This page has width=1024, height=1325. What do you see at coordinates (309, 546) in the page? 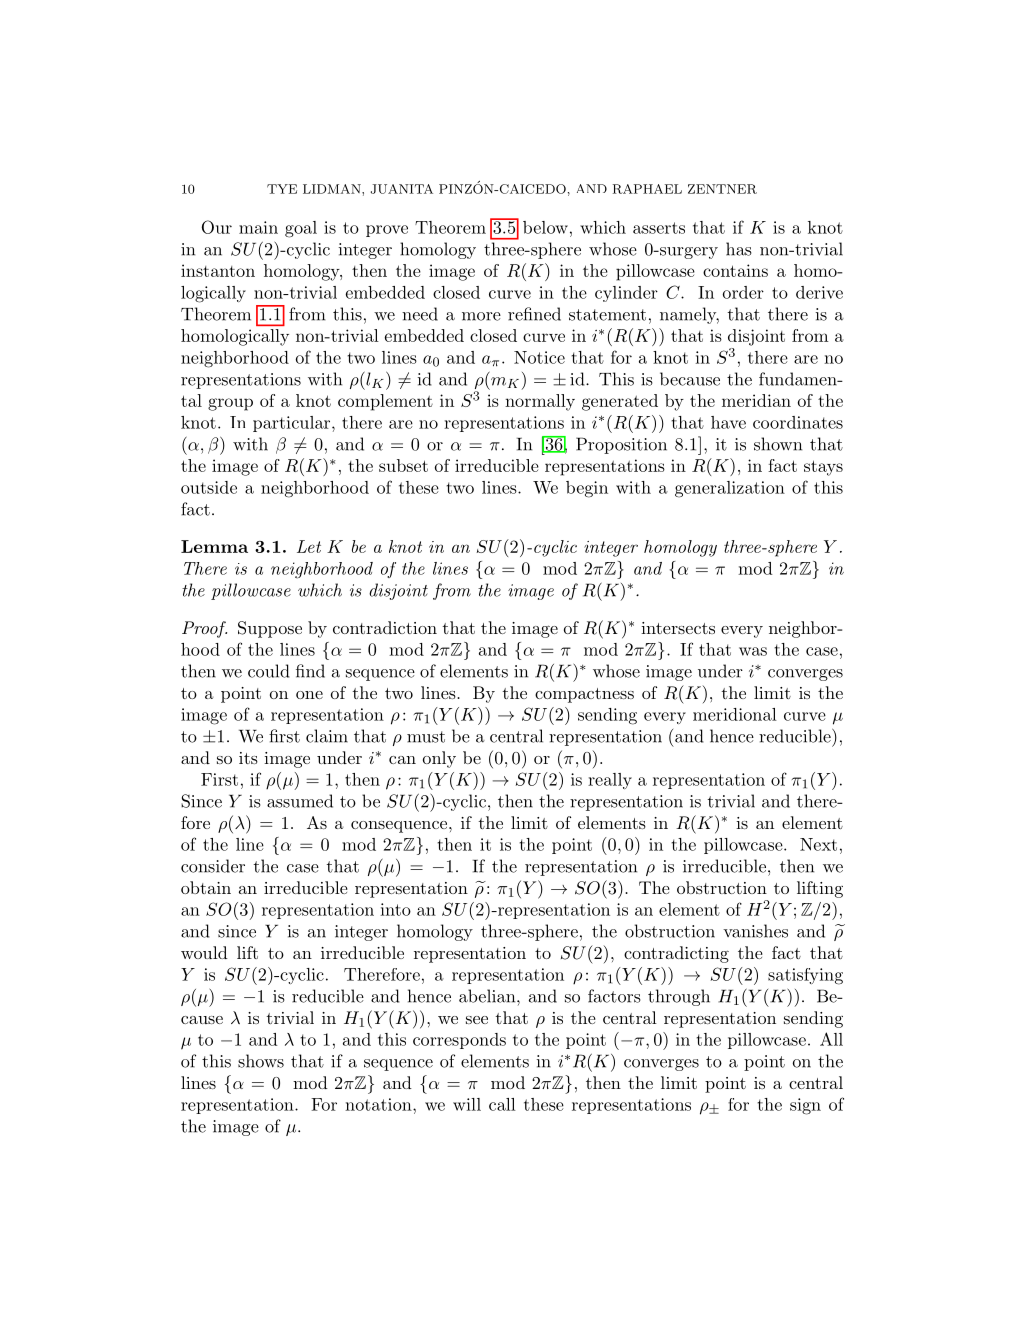
I see `Let` at bounding box center [309, 546].
